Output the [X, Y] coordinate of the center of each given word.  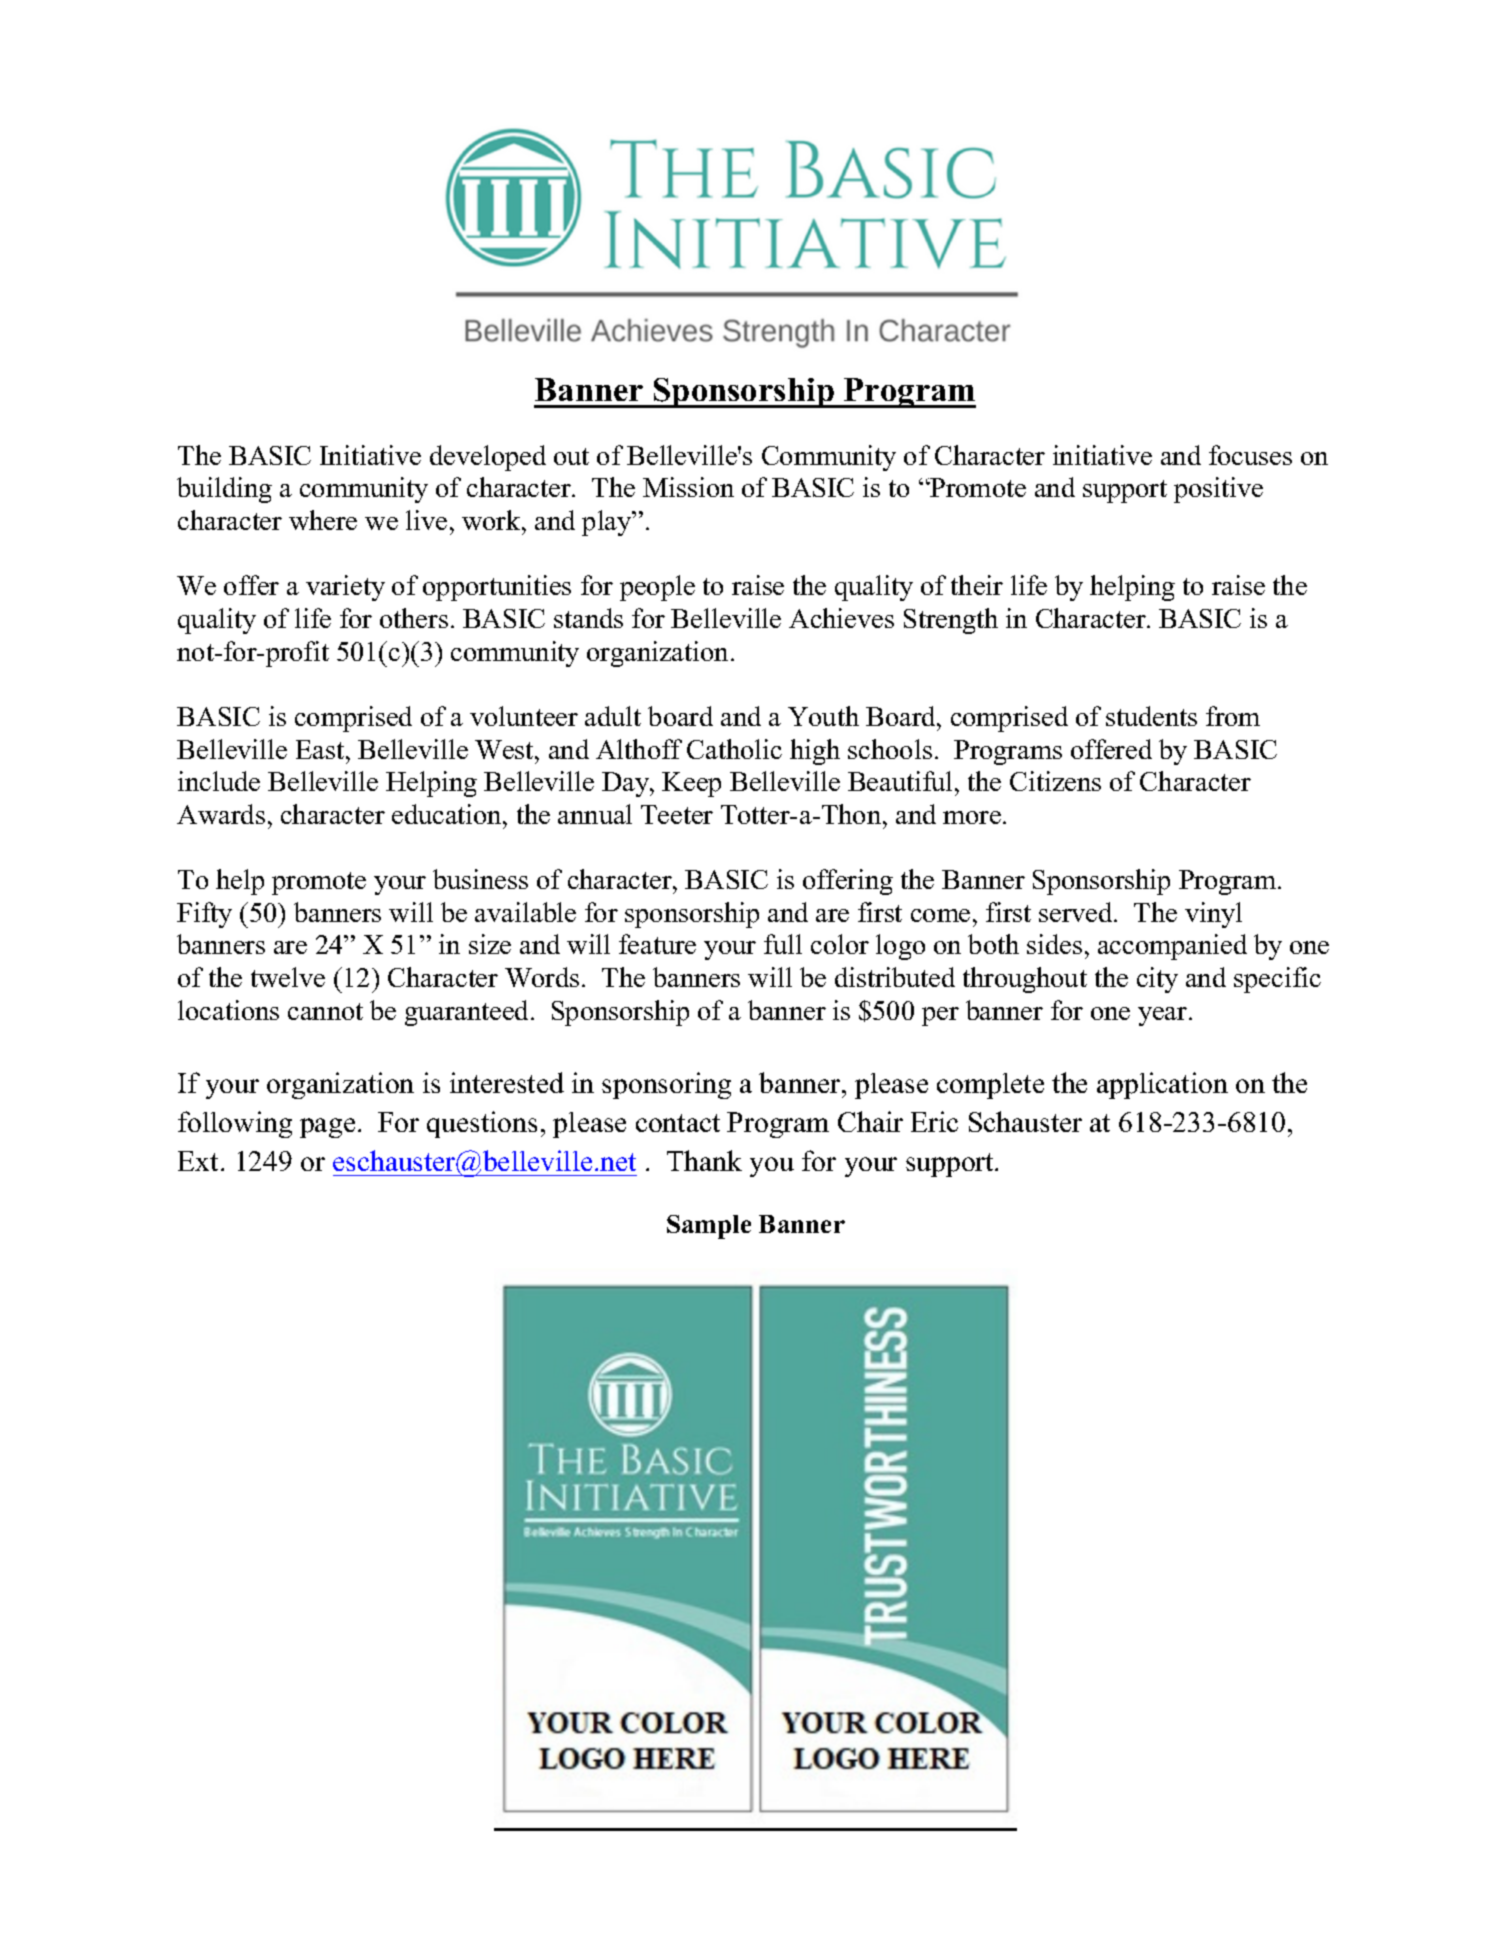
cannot [325, 1011]
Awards [221, 814]
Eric [934, 1121]
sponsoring [666, 1085]
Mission [688, 487]
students [1151, 716]
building [224, 490]
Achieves [841, 618]
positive [1218, 490]
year [1164, 1016]
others [414, 618]
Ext [200, 1161]
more [972, 817]
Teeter [677, 814]
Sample [709, 1227]
